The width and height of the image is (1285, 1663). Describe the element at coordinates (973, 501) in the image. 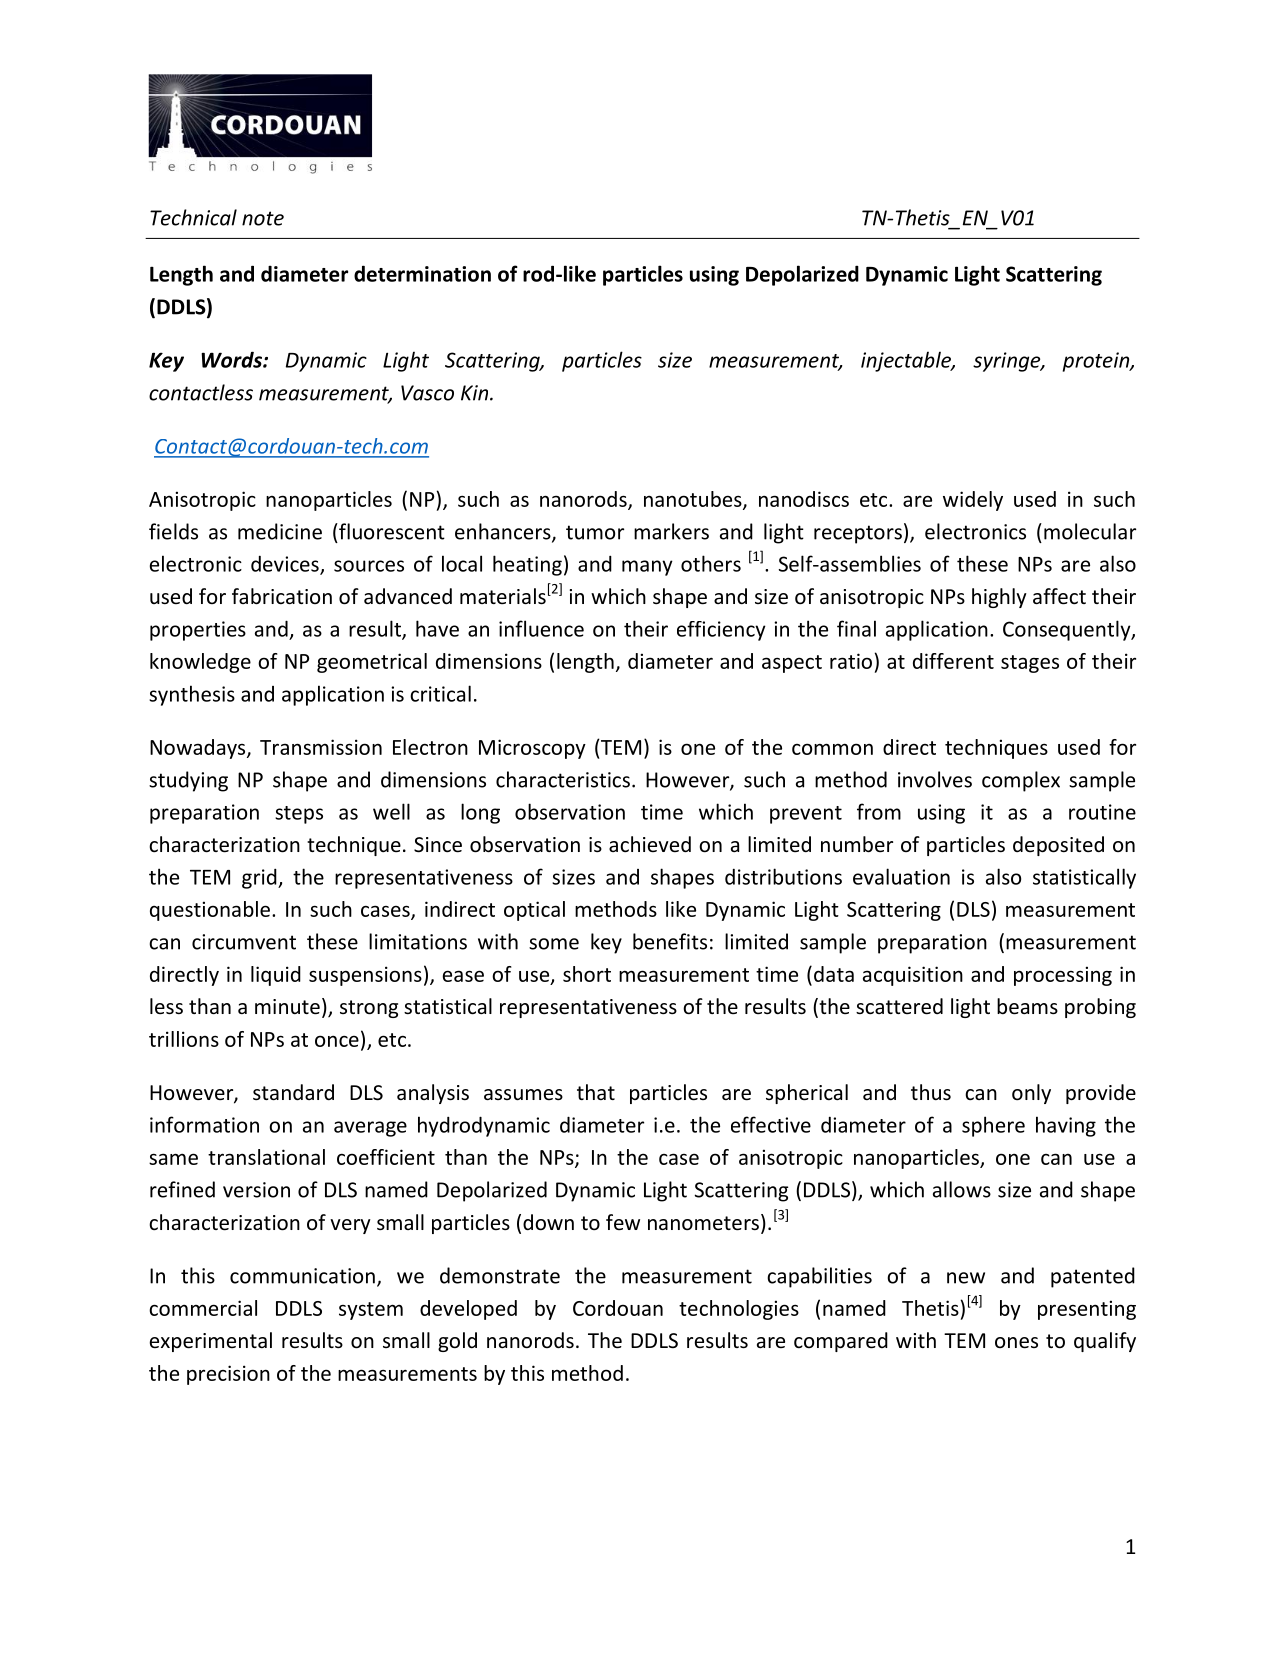

I see `widely` at that location.
